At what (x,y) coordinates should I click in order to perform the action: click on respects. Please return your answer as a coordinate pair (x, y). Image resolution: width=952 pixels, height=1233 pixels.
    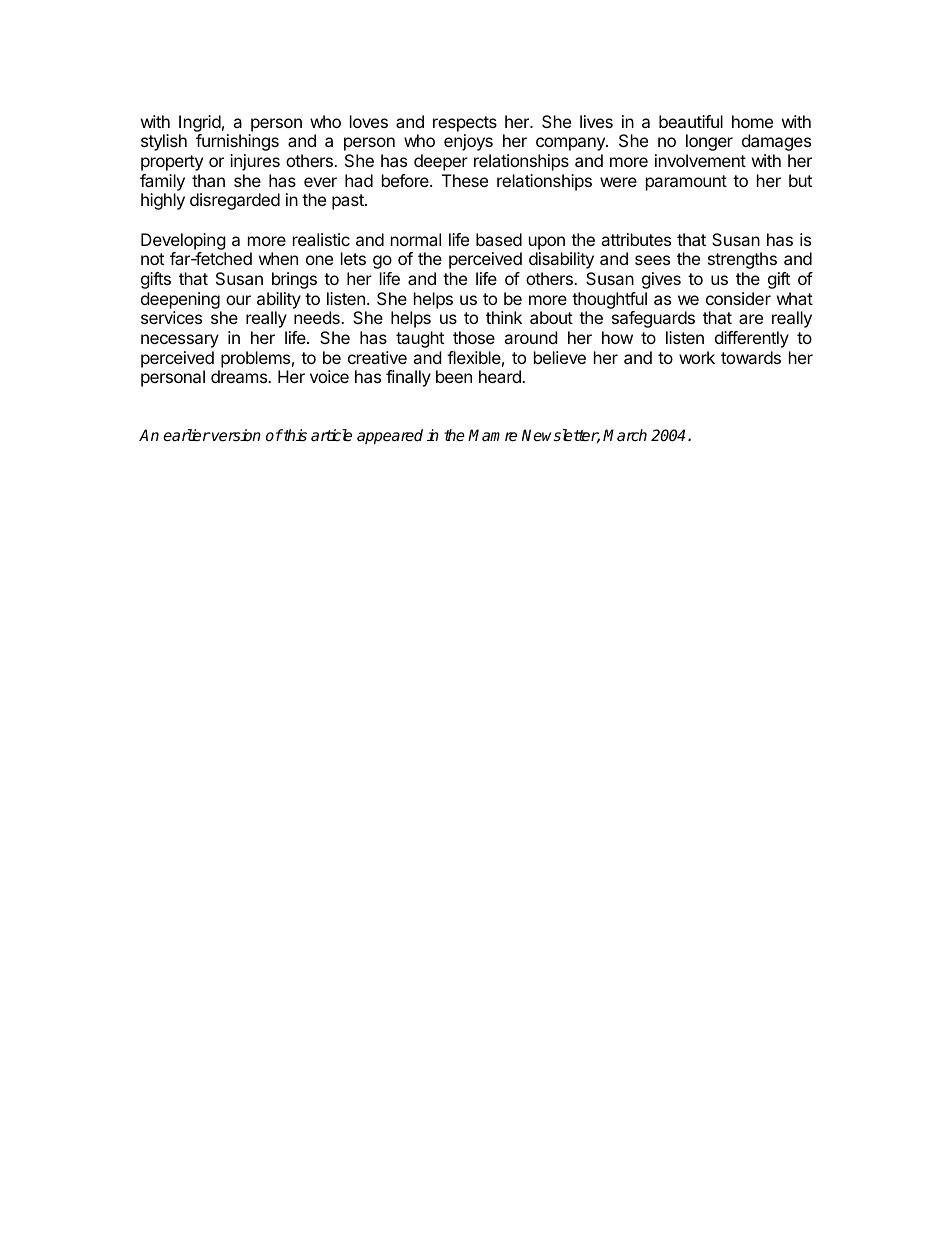
    Looking at the image, I should click on (465, 124).
